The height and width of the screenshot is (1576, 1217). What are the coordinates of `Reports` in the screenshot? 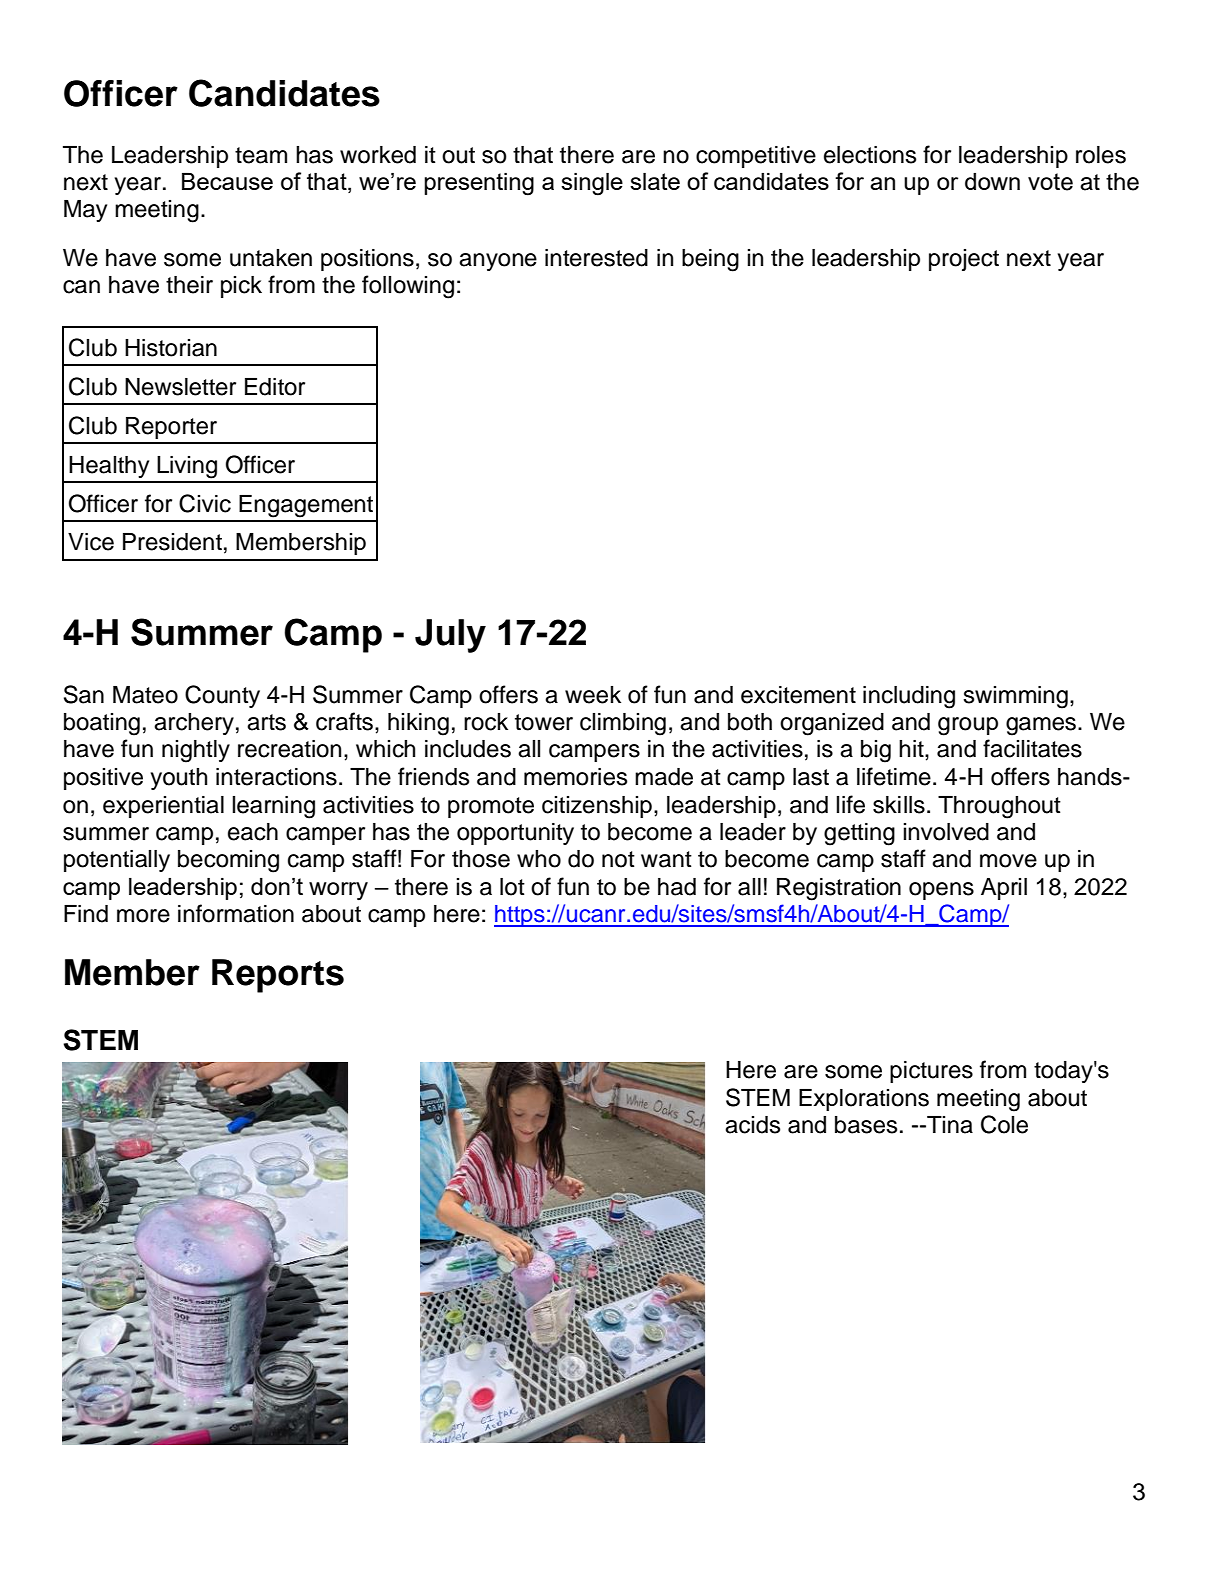 It's located at (278, 976).
